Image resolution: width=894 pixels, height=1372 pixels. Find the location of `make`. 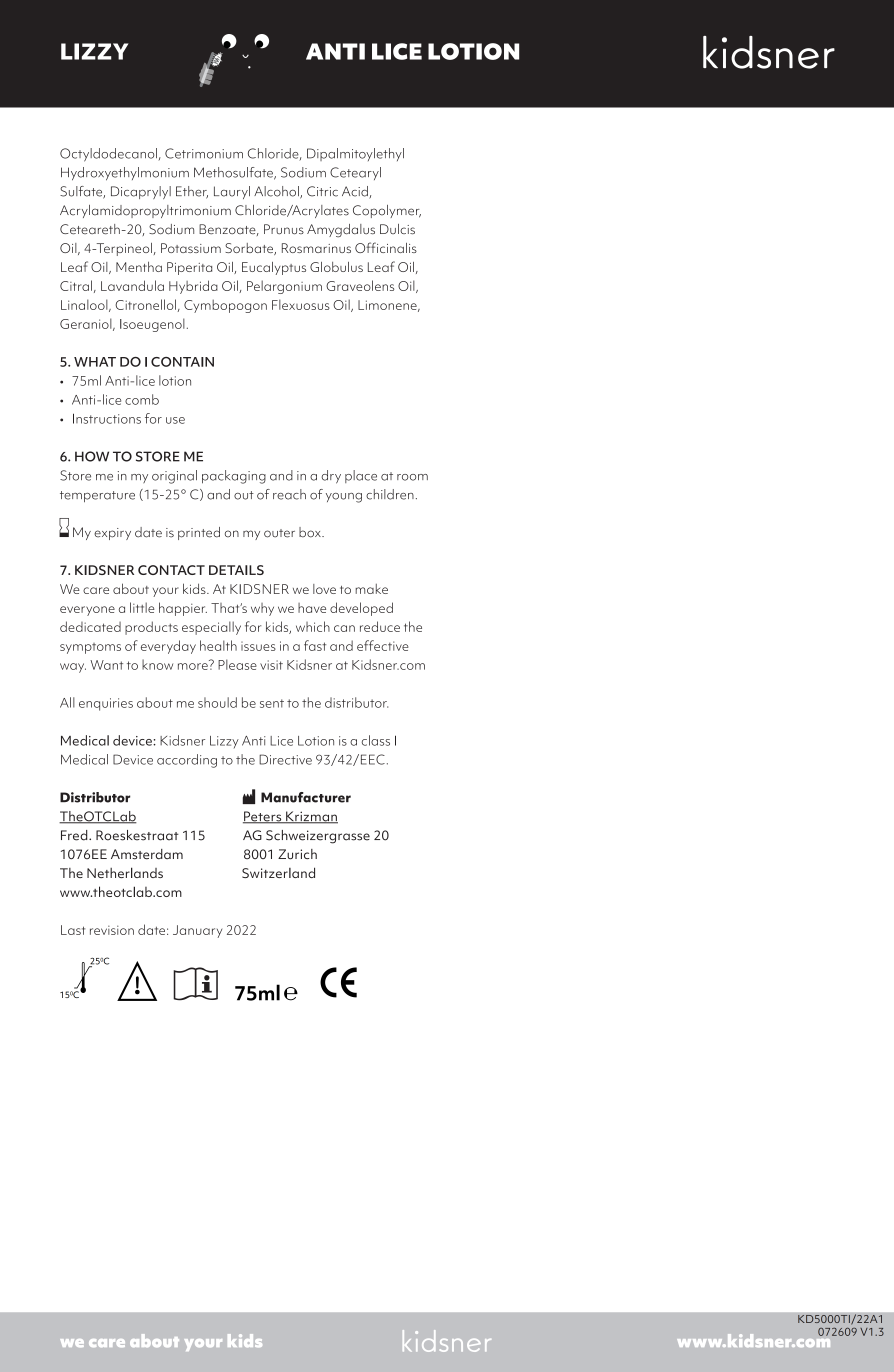

make is located at coordinates (371, 589).
